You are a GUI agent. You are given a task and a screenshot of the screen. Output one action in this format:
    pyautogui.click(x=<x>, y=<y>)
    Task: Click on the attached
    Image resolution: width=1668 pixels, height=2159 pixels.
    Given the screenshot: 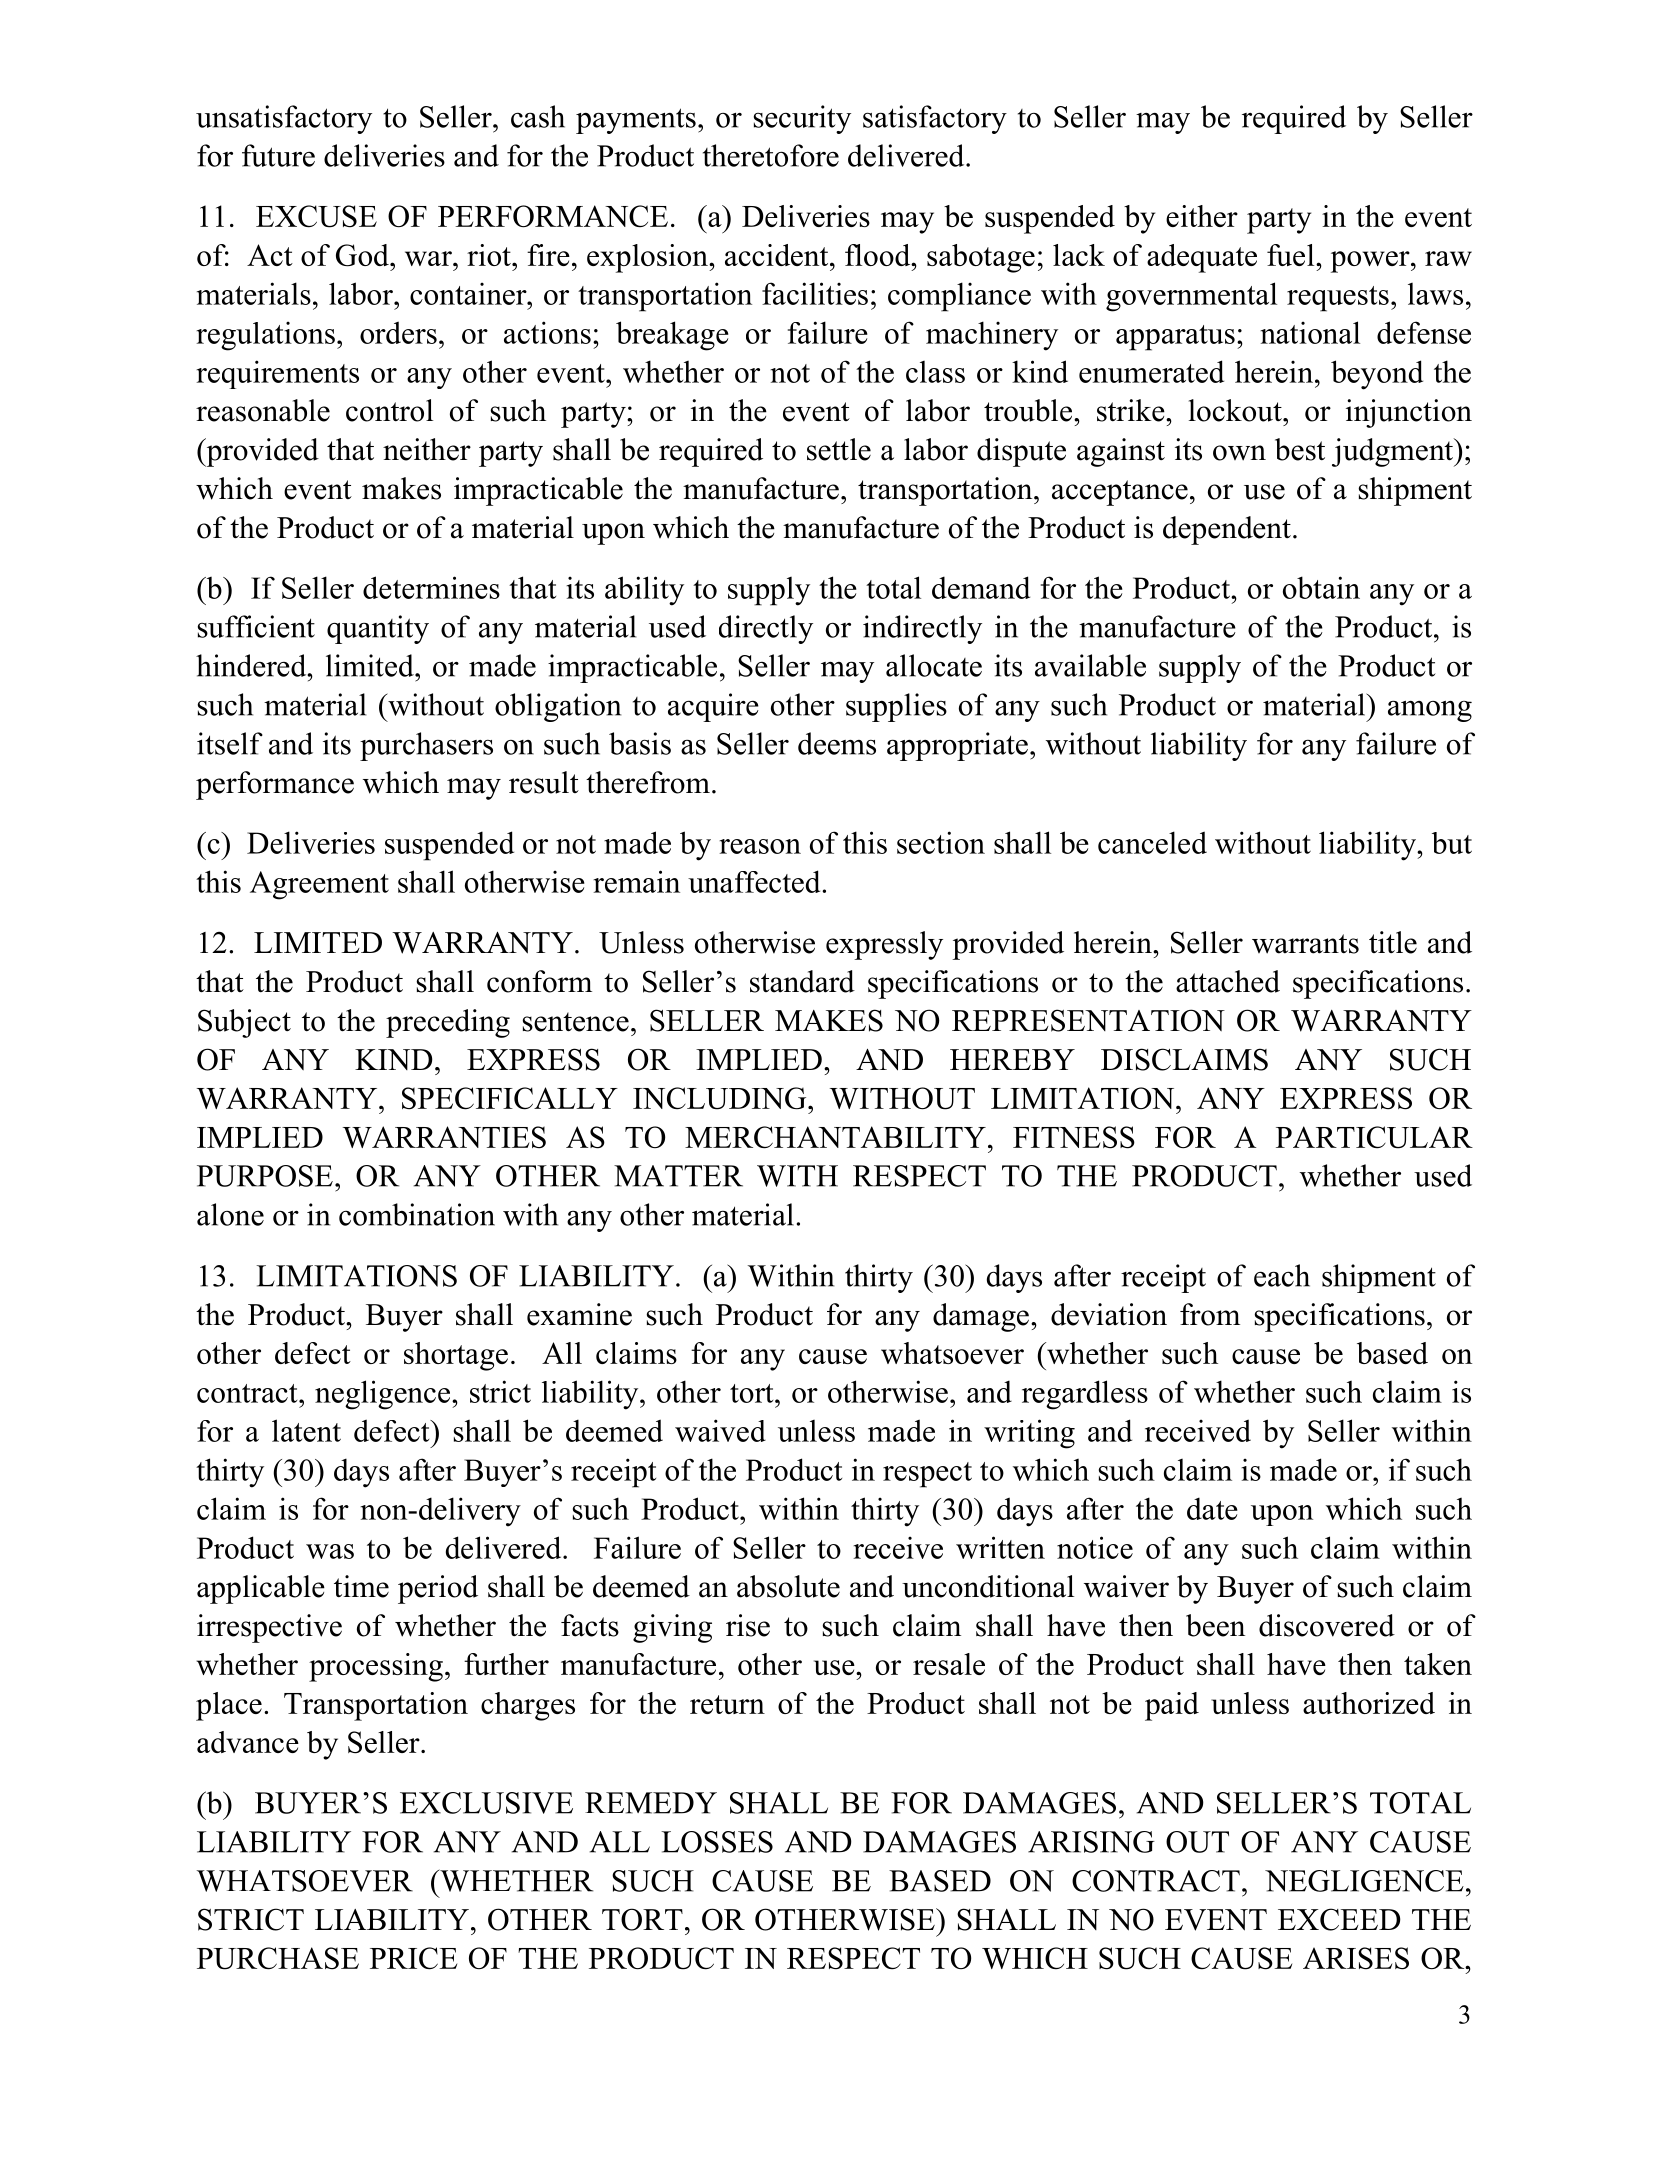 What is the action you would take?
    pyautogui.click(x=1228, y=981)
